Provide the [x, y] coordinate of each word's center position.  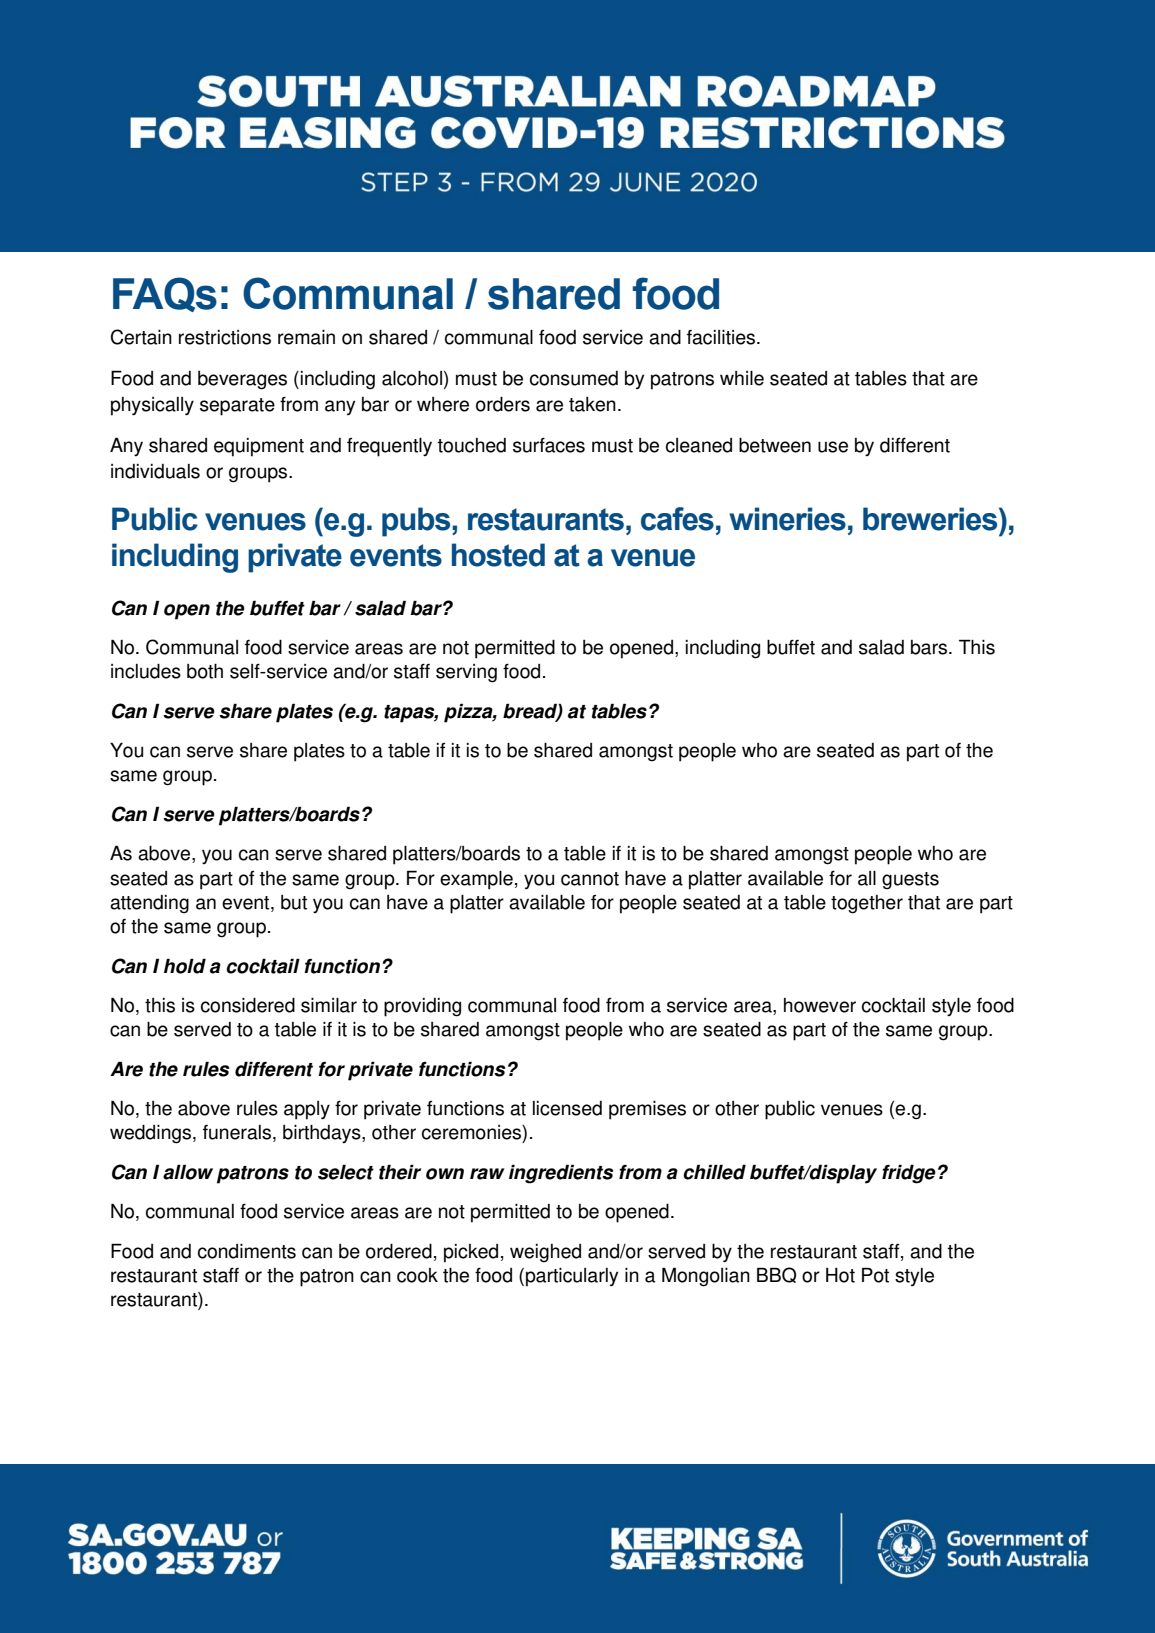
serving [466, 673]
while [742, 378]
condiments [247, 1251]
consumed [574, 378]
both [205, 671]
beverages [242, 380]
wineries [787, 519]
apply [307, 1110]
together [867, 904]
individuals [155, 471]
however [820, 1005]
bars [930, 647]
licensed [567, 1108]
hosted [498, 555]
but [294, 902]
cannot [590, 879]
